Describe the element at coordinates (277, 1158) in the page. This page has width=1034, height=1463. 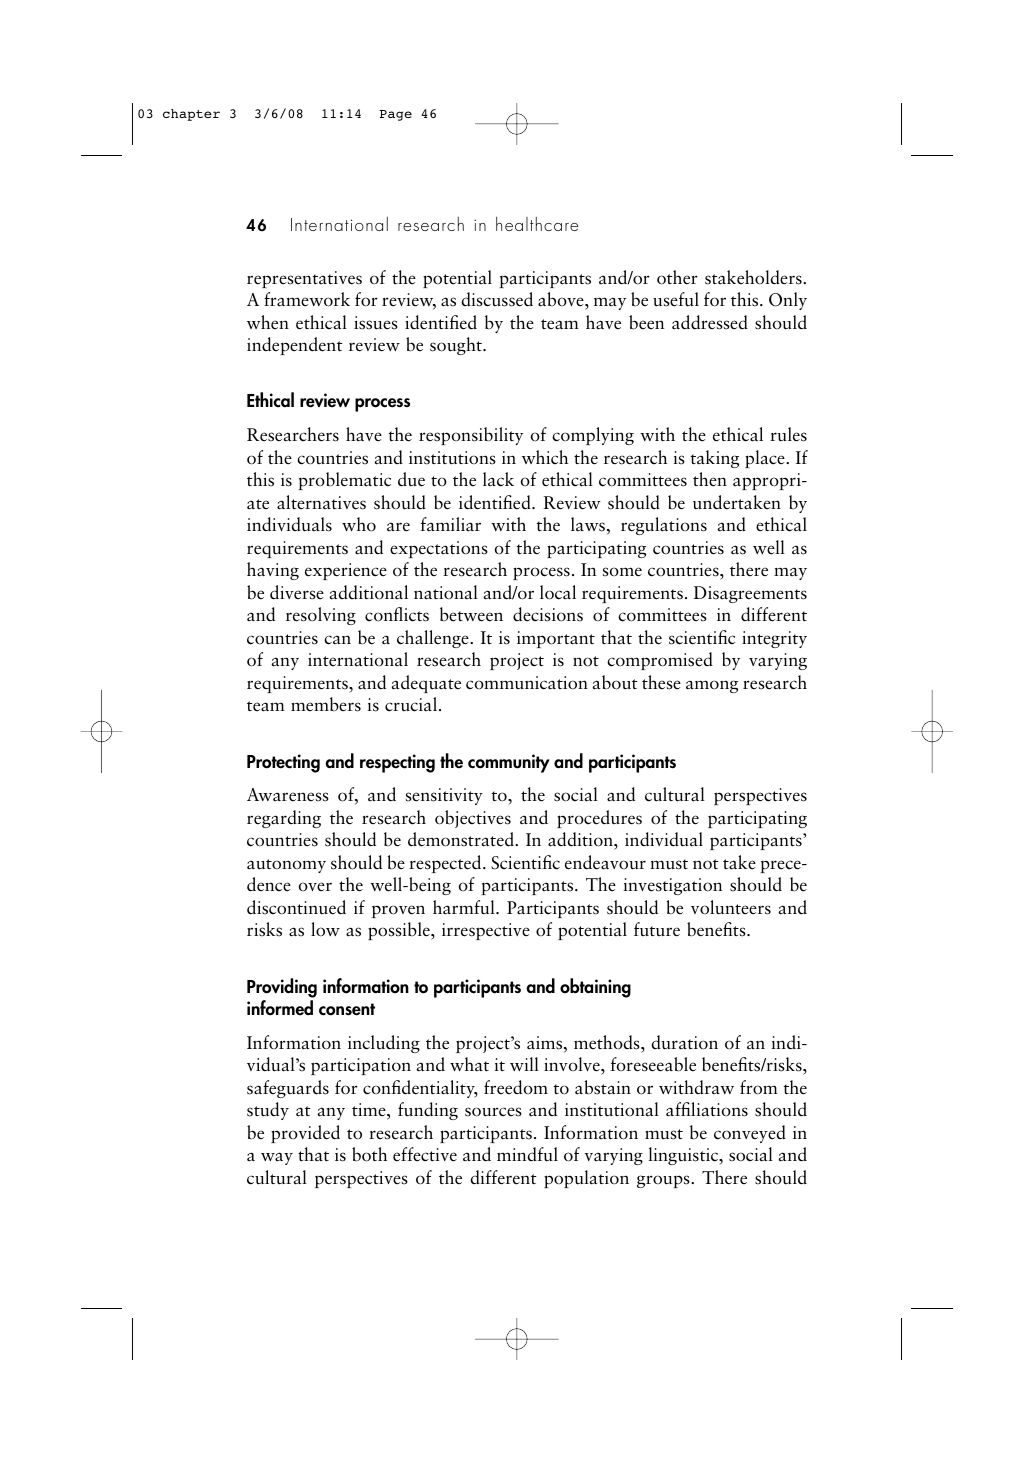
I see `way` at that location.
